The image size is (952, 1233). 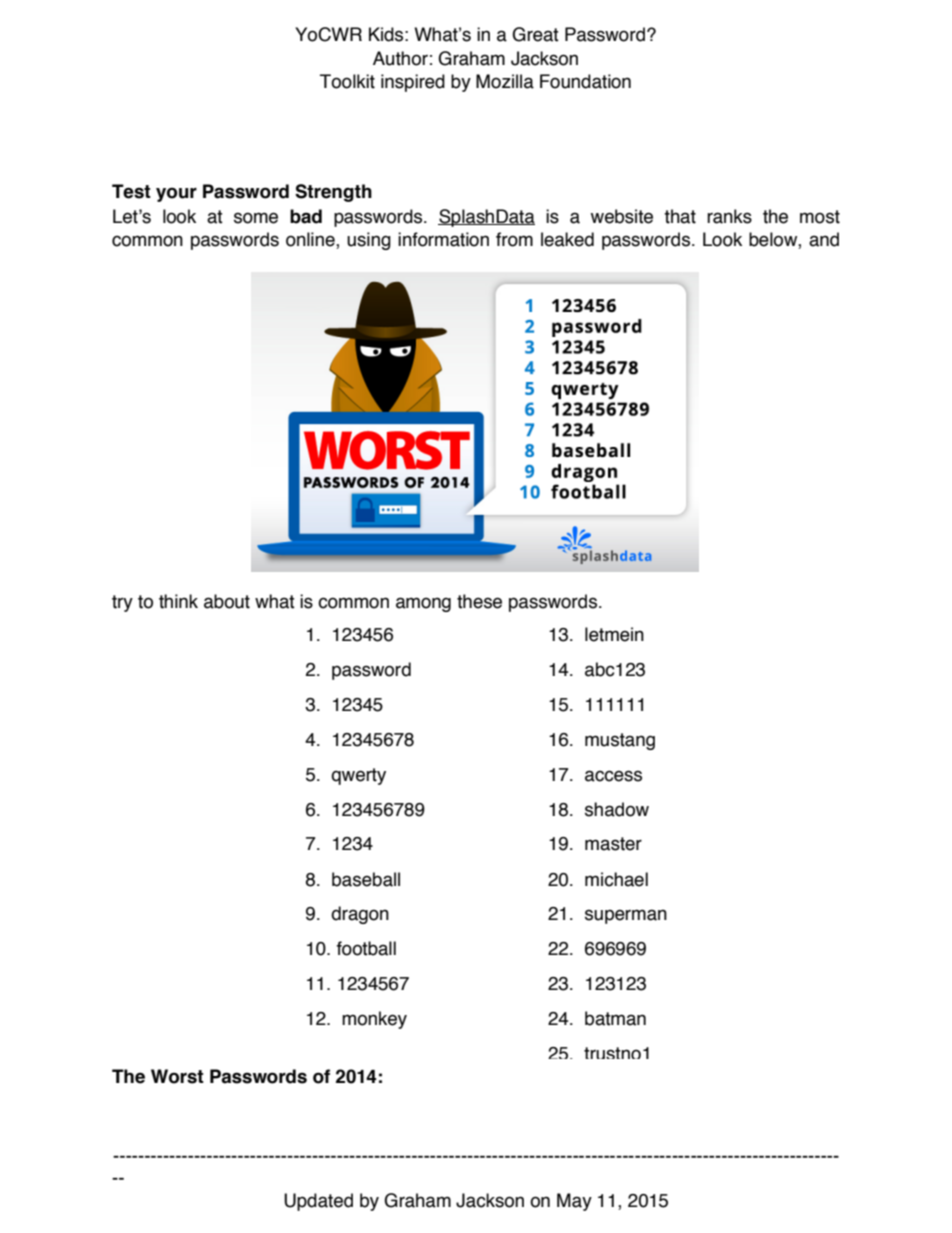 I want to click on think, so click(x=178, y=601).
